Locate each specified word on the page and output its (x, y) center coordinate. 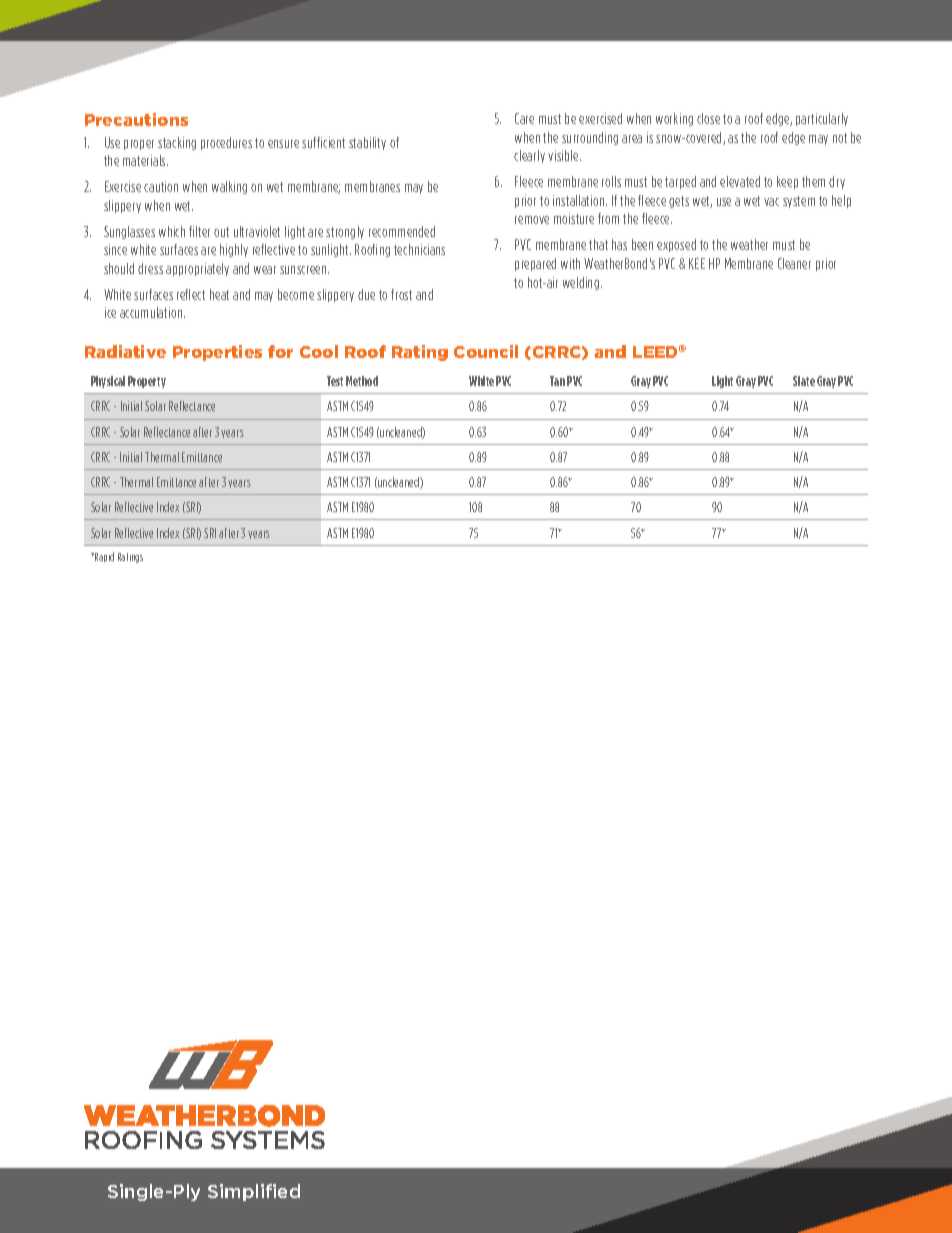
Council (486, 351)
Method (362, 381)
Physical (108, 382)
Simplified (254, 1192)
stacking (177, 143)
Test (335, 381)
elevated (740, 181)
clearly (529, 156)
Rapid (103, 557)
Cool (319, 351)
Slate (804, 381)
